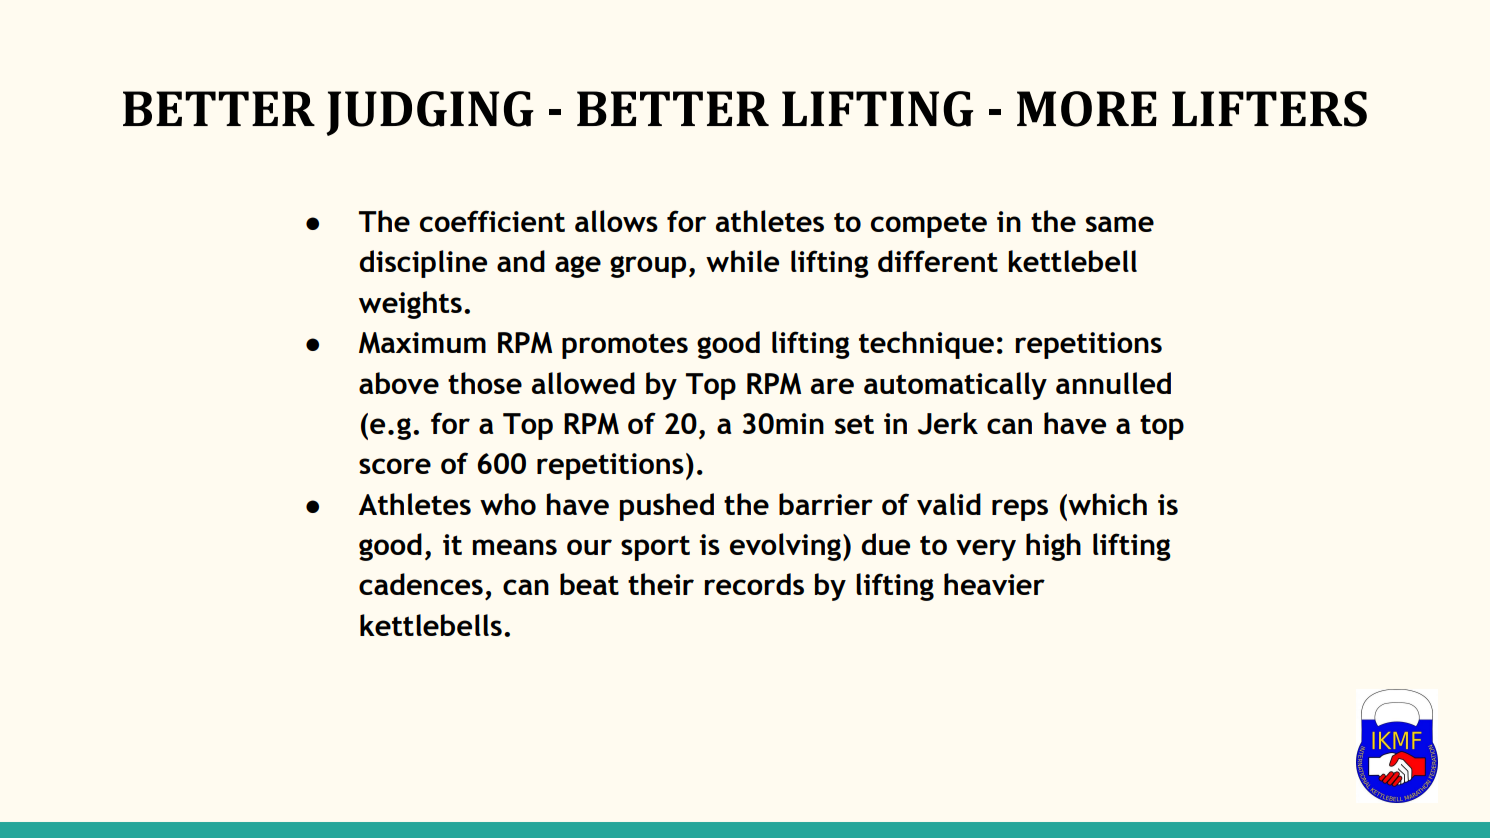  I want to click on annulled, so click(1113, 383).
